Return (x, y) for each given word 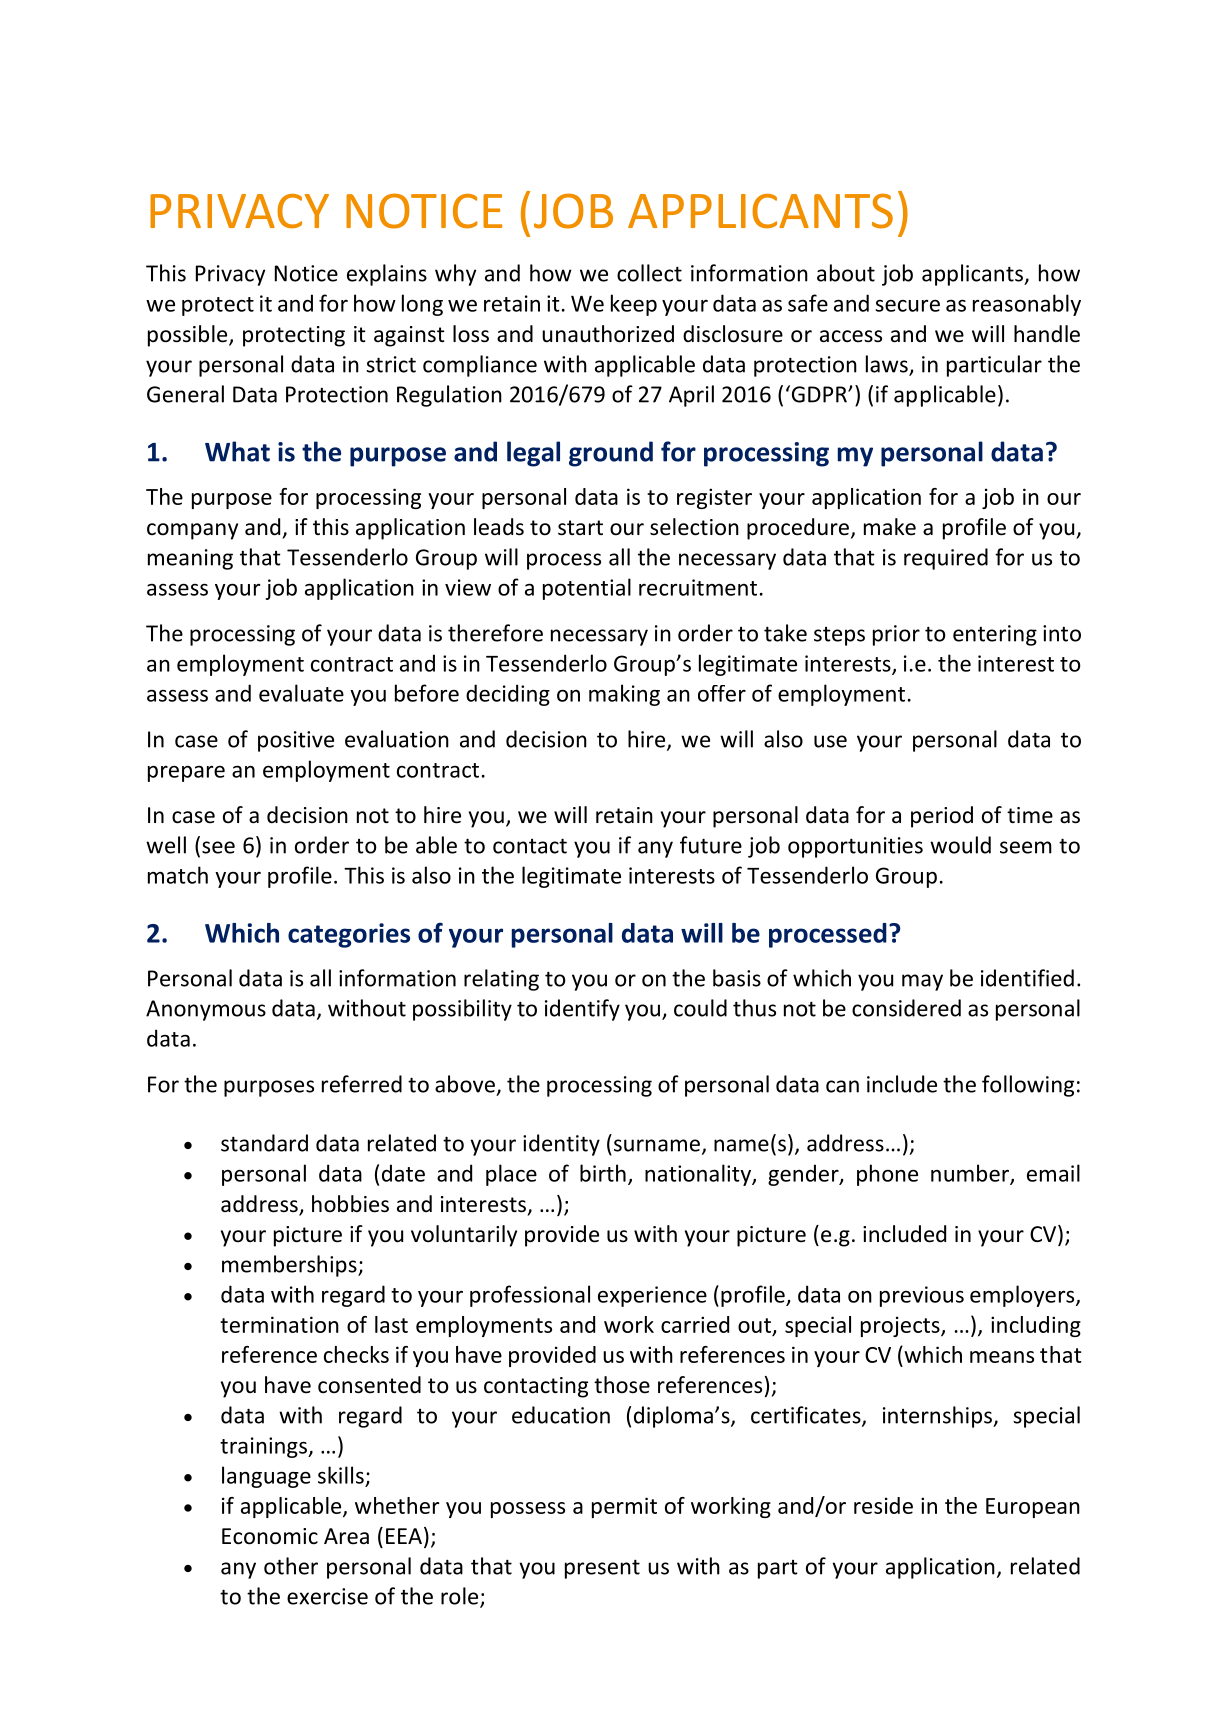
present (602, 1569)
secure (907, 306)
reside (883, 1505)
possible (189, 336)
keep (634, 305)
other (291, 1566)
